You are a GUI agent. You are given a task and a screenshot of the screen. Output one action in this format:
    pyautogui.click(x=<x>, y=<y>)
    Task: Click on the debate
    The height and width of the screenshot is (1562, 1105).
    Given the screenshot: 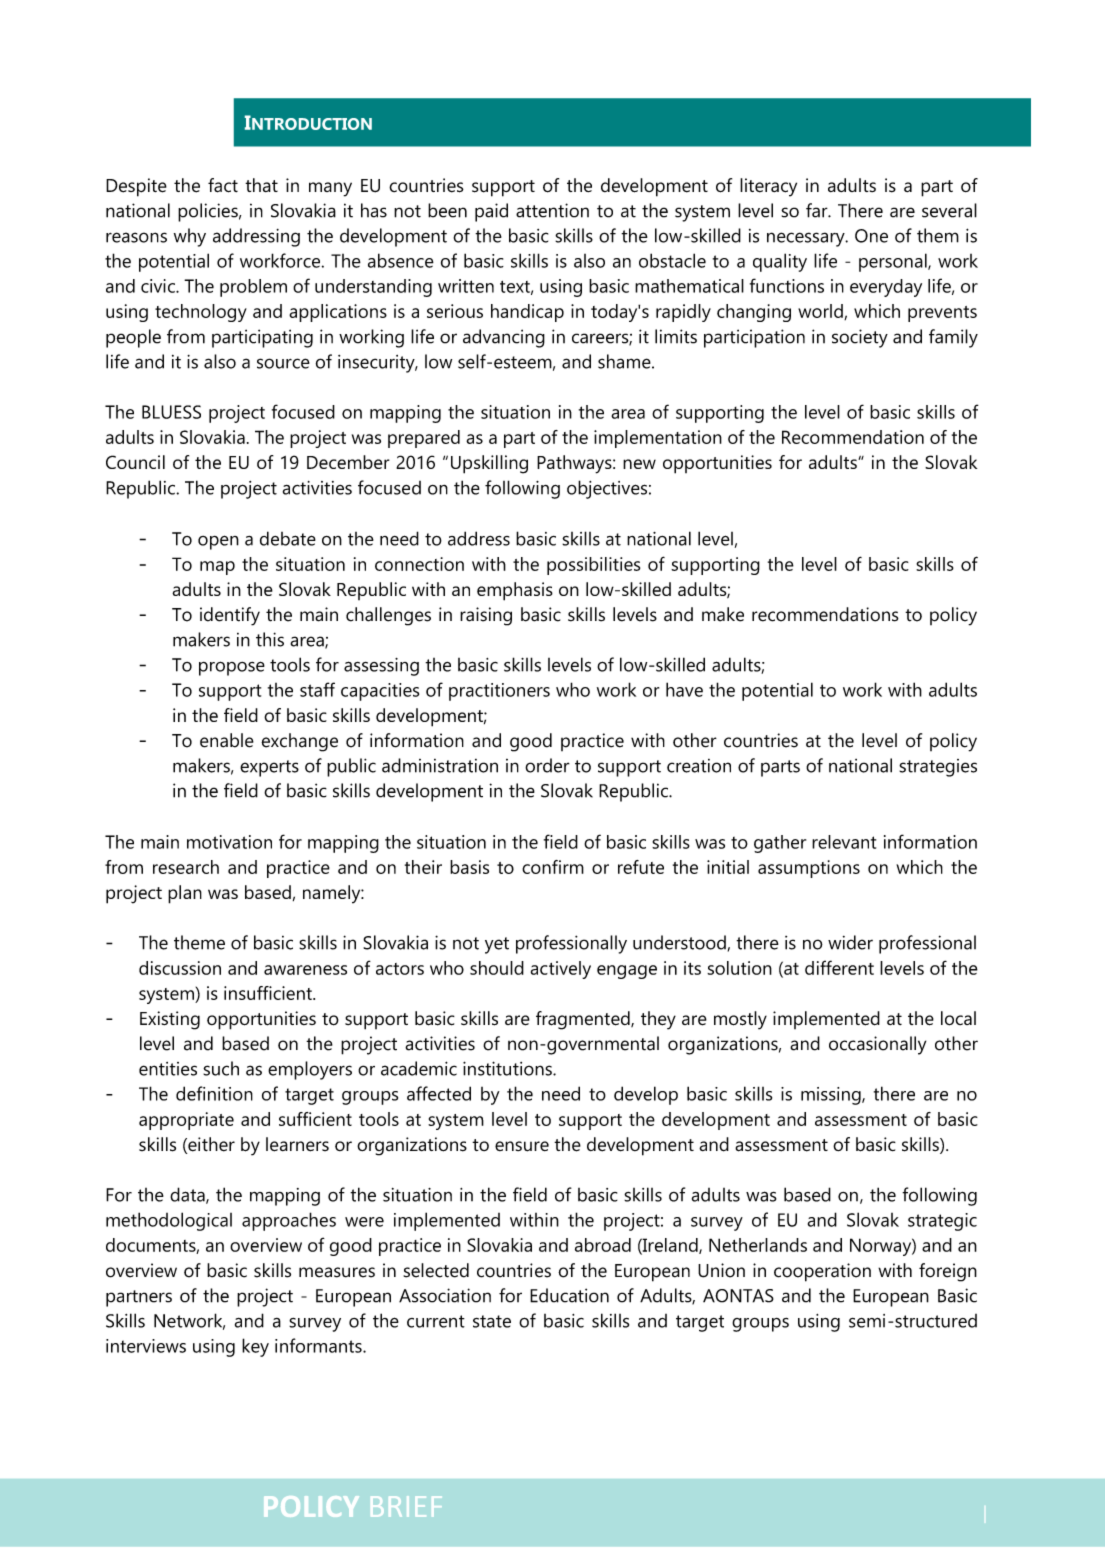 What is the action you would take?
    pyautogui.click(x=288, y=538)
